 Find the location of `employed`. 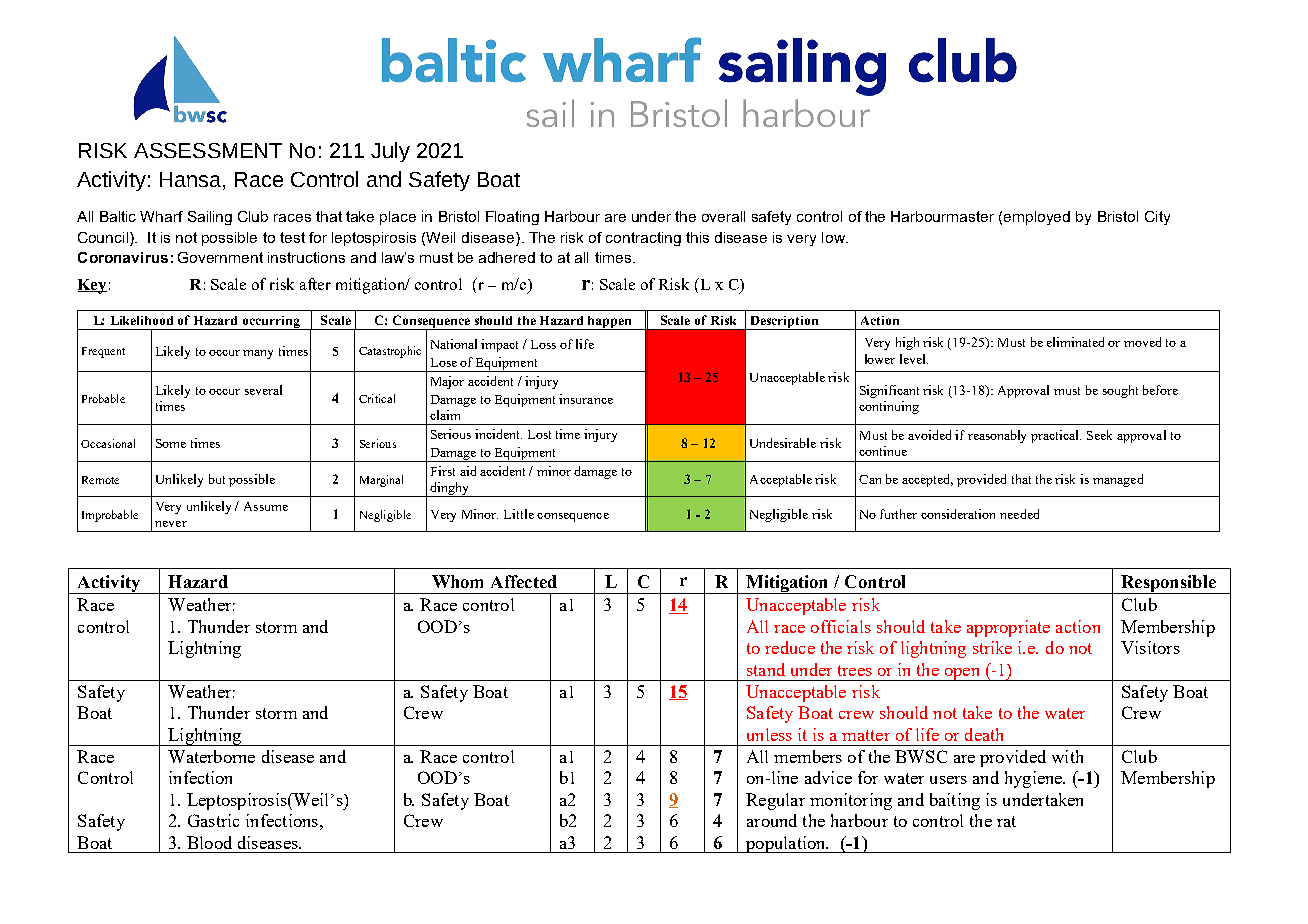

employed is located at coordinates (1037, 218).
